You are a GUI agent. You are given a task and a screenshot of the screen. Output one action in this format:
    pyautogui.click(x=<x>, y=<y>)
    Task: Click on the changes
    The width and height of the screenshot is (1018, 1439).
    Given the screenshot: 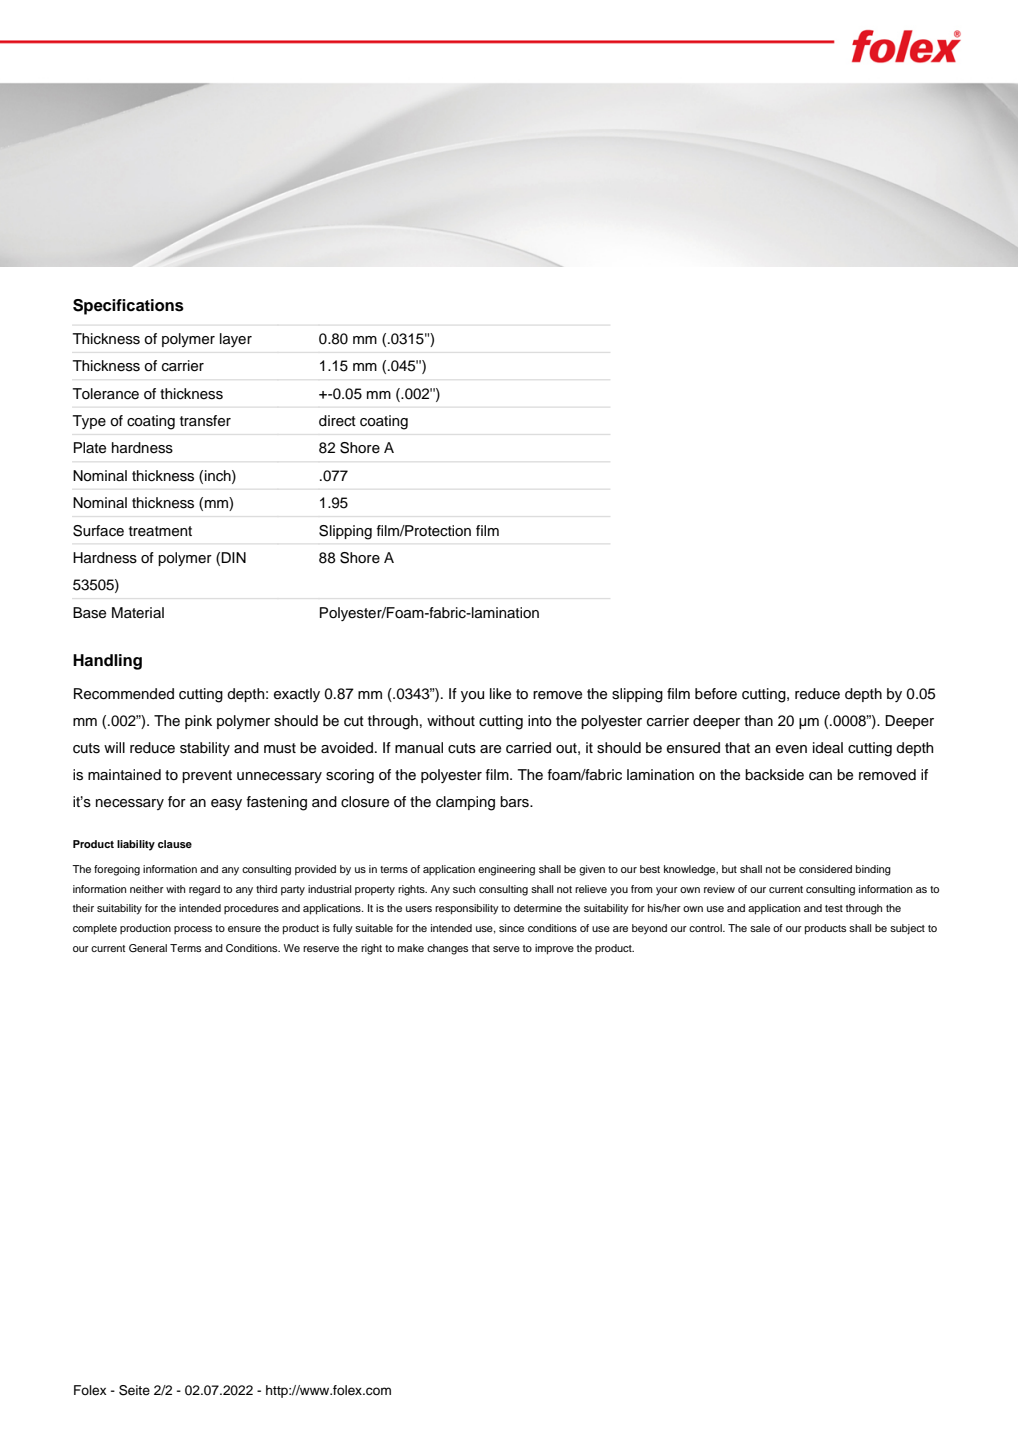 What is the action you would take?
    pyautogui.click(x=447, y=949)
